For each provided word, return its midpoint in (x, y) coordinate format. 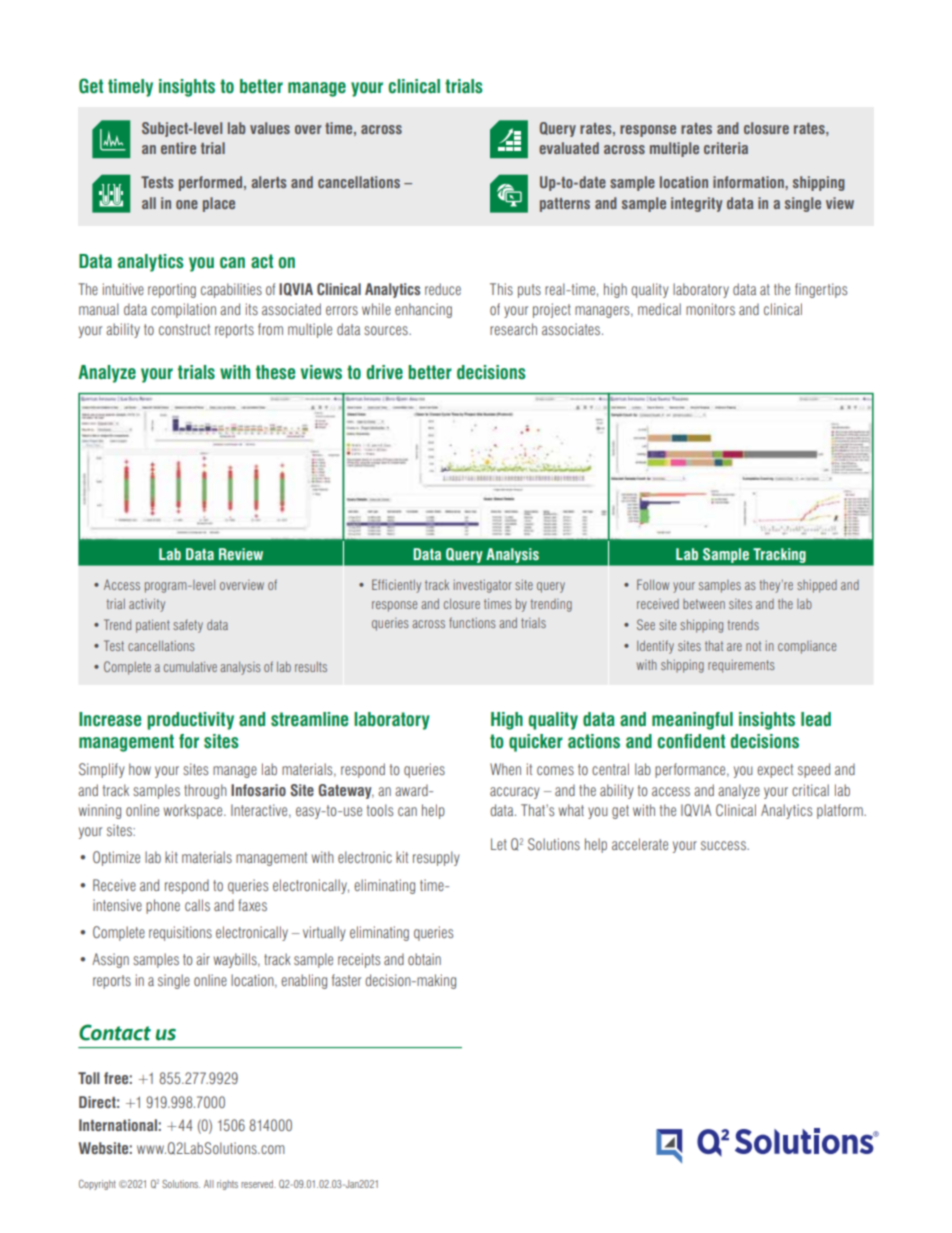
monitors (710, 309)
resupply (436, 858)
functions (472, 622)
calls (197, 905)
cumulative (190, 666)
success (724, 845)
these (275, 372)
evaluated (569, 148)
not (753, 646)
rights (227, 1185)
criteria (726, 148)
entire (178, 148)
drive (384, 372)
